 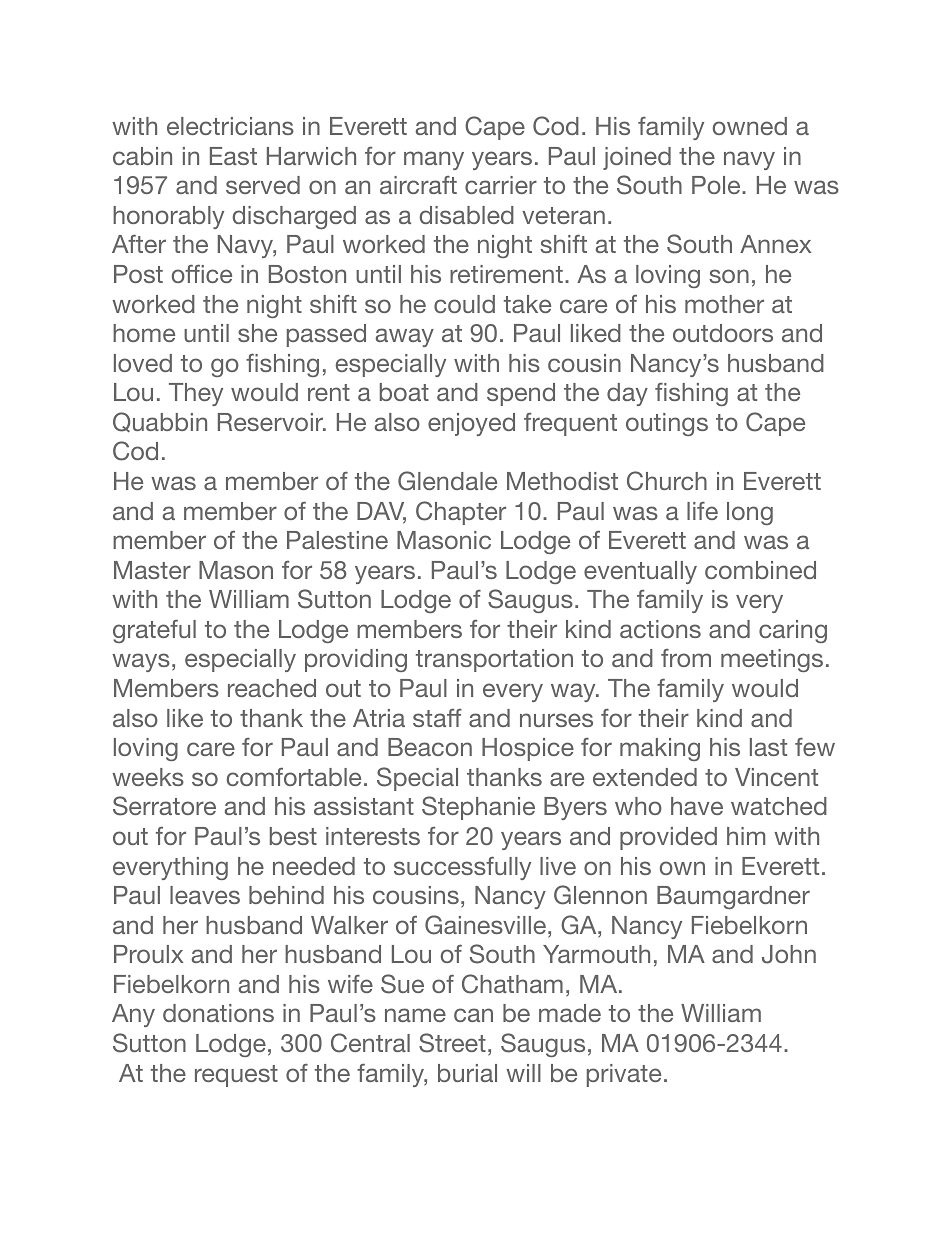 What do you see at coordinates (233, 156) in the screenshot?
I see `East` at bounding box center [233, 156].
